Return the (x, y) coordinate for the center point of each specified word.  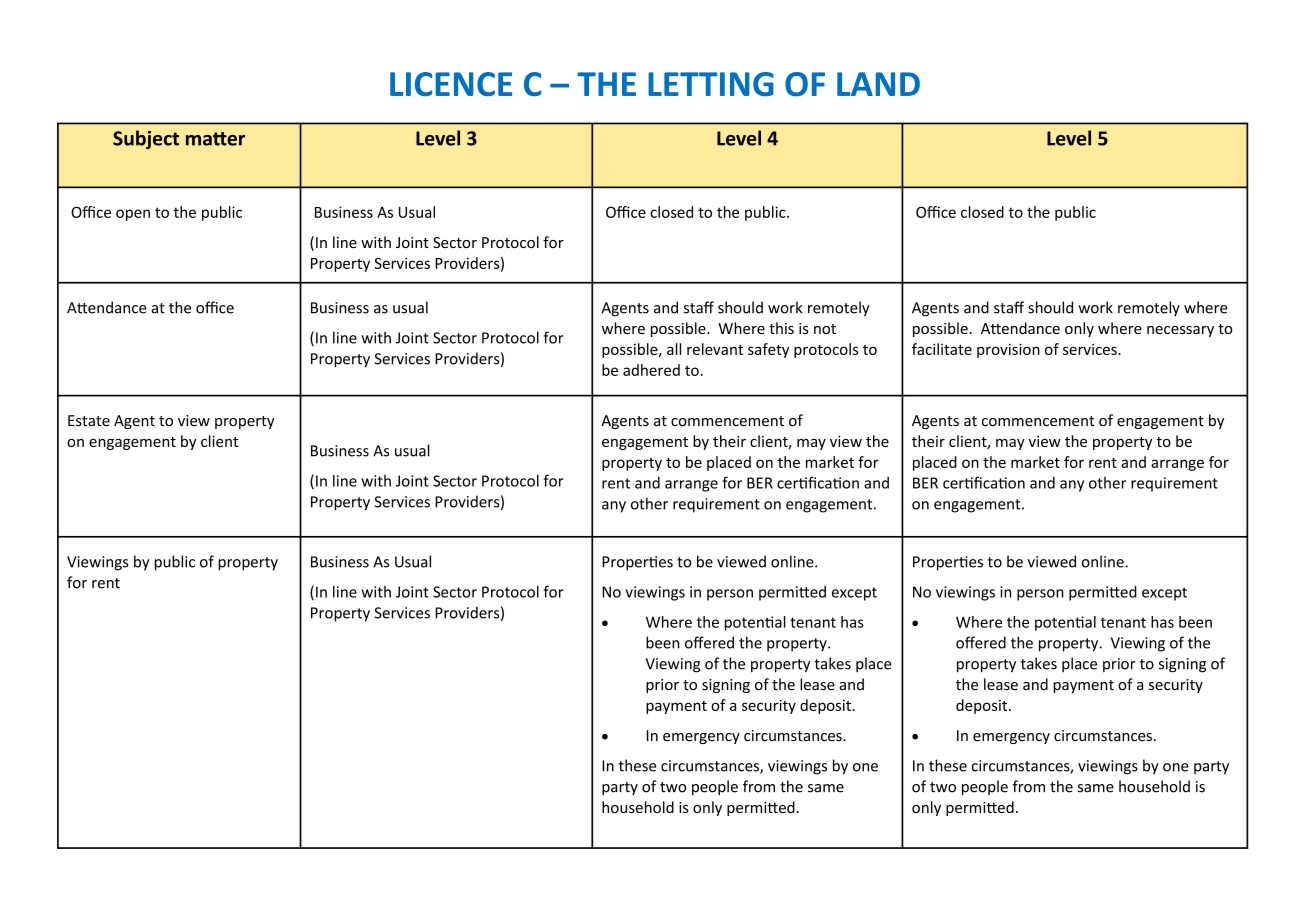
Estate (89, 421)
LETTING (711, 84)
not (825, 329)
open (133, 215)
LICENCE (451, 84)
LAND (878, 84)
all (674, 349)
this (781, 328)
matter (215, 139)
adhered (651, 370)
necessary (1180, 331)
